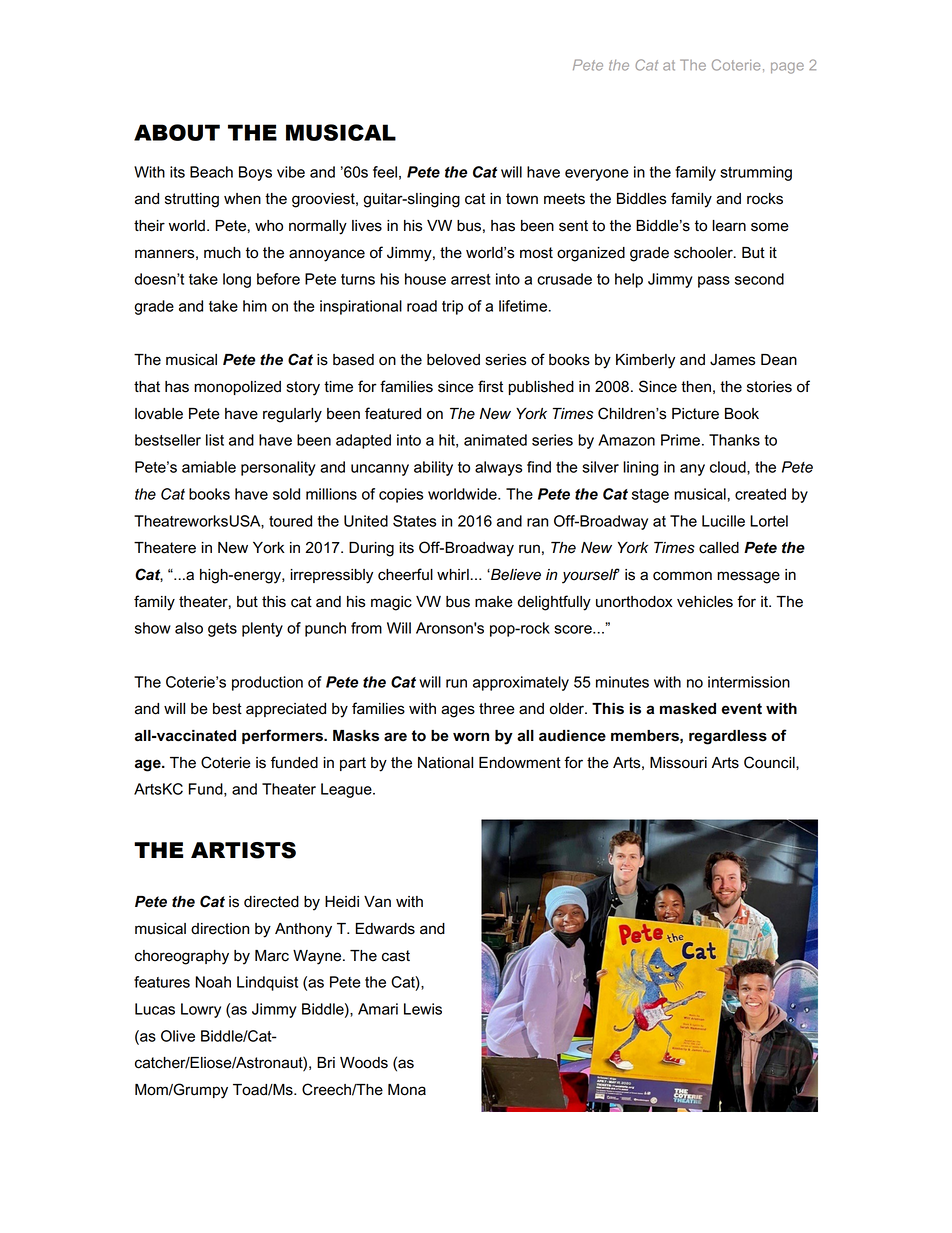 This image has width=952, height=1233. I want to click on amiable, so click(209, 467).
